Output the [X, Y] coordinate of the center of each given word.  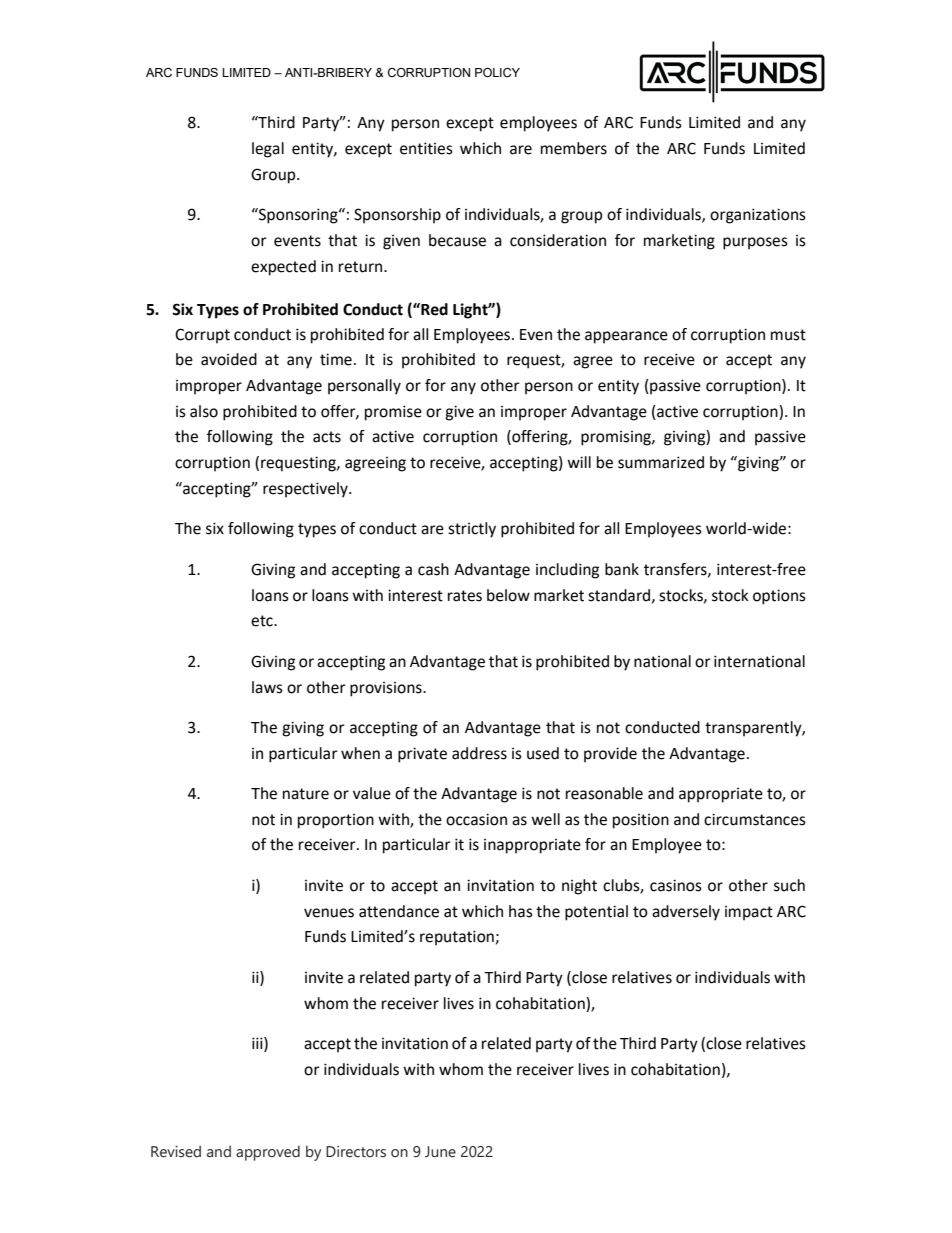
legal [268, 150]
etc [263, 621]
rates [465, 596]
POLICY [497, 72]
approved [268, 1153]
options [779, 597]
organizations [758, 216]
